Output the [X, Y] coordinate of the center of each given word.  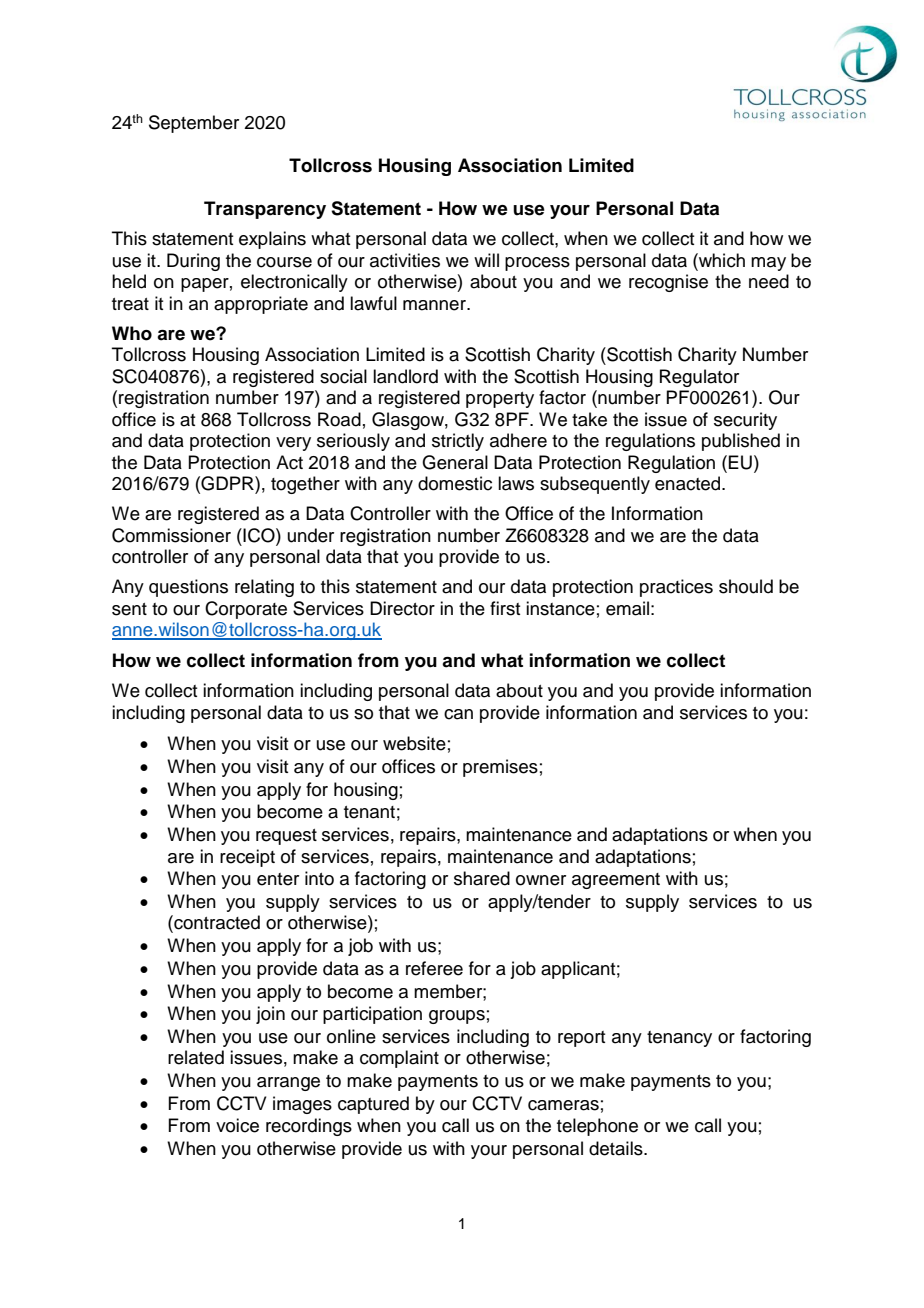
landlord [405, 376]
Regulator [699, 378]
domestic [455, 483]
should [746, 586]
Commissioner [171, 535]
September [194, 124]
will [486, 260]
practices [676, 588]
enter [278, 879]
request [286, 837]
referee [434, 968]
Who [132, 333]
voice [237, 1125]
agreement [616, 881]
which [721, 260]
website [414, 743]
